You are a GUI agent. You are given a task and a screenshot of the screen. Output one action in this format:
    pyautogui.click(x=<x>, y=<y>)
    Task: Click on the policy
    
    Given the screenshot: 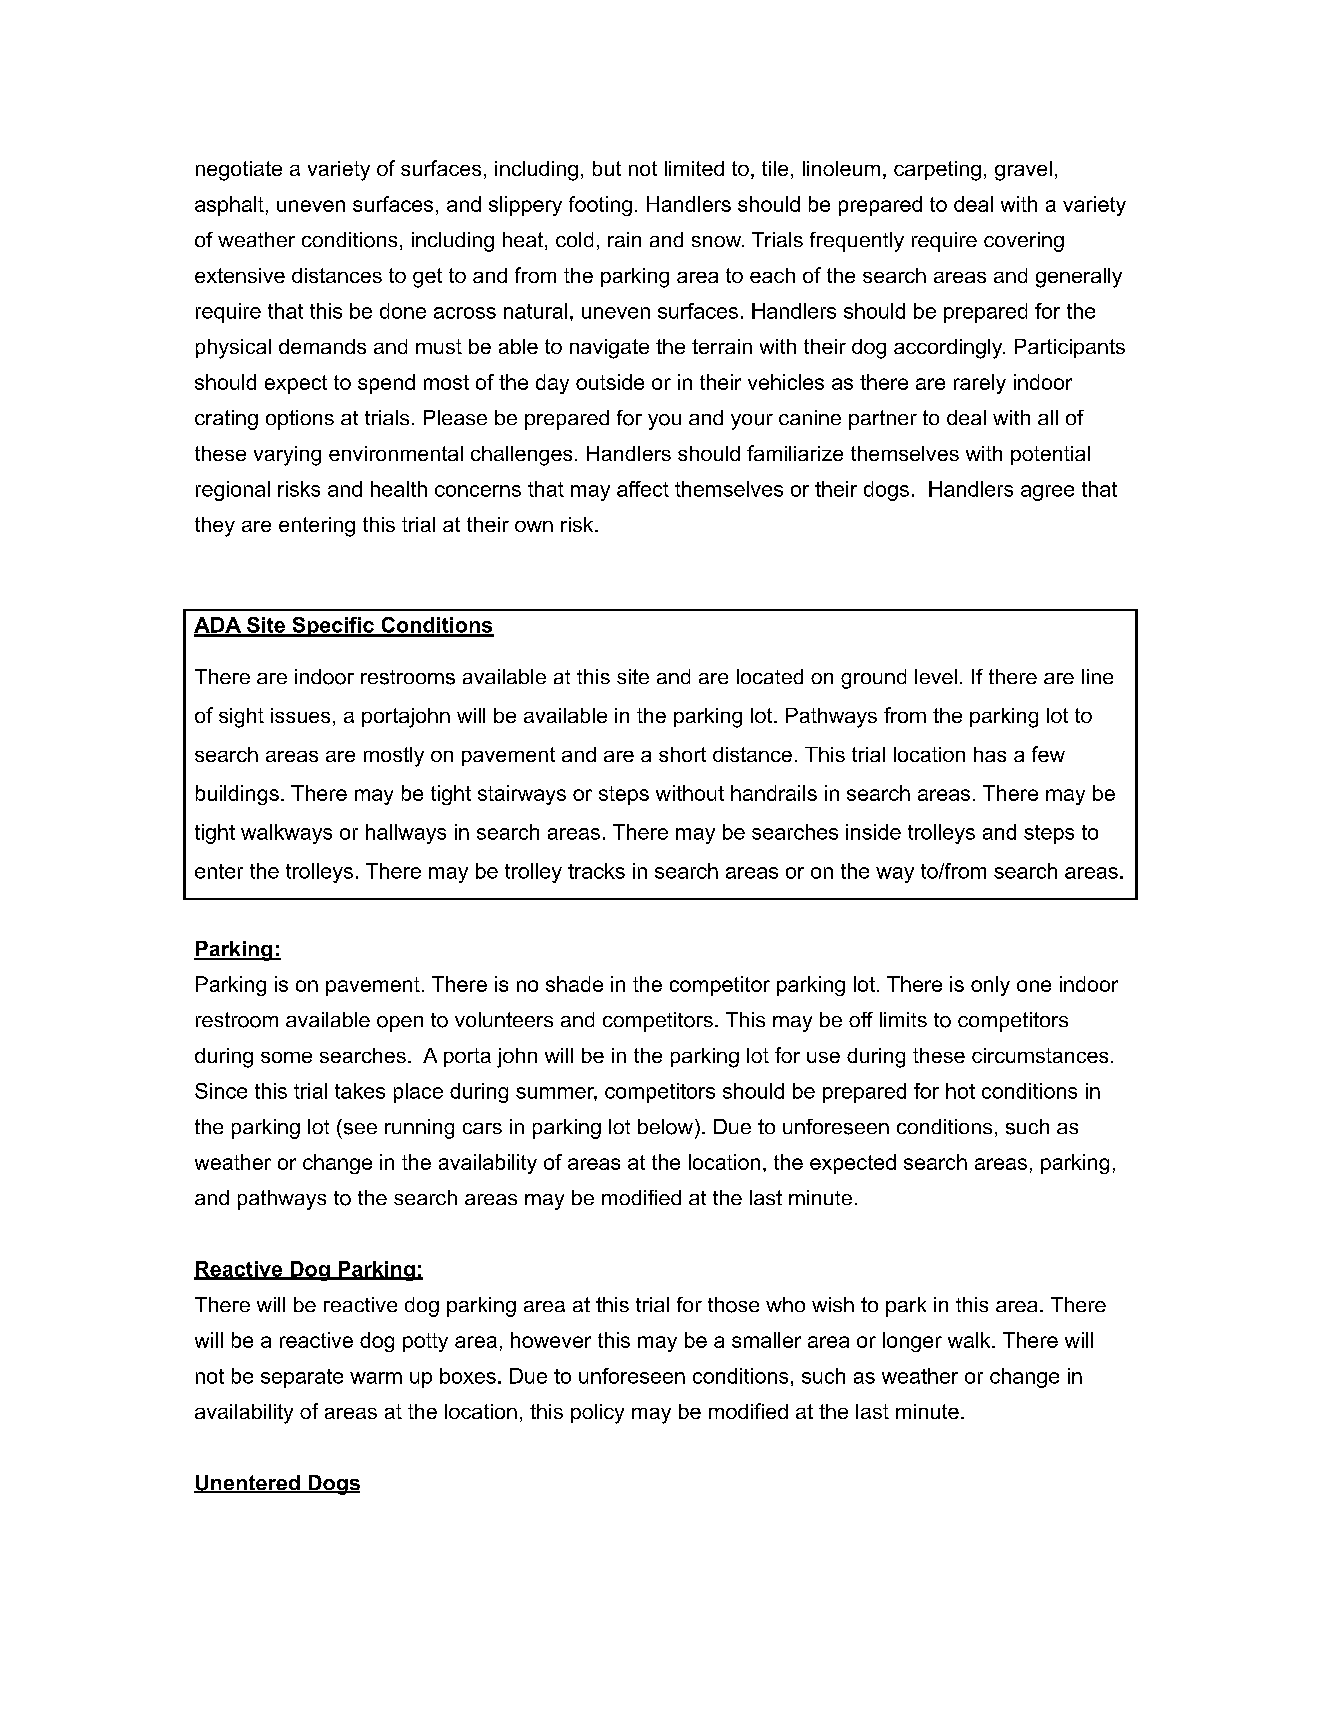 What is the action you would take?
    pyautogui.click(x=597, y=1414)
